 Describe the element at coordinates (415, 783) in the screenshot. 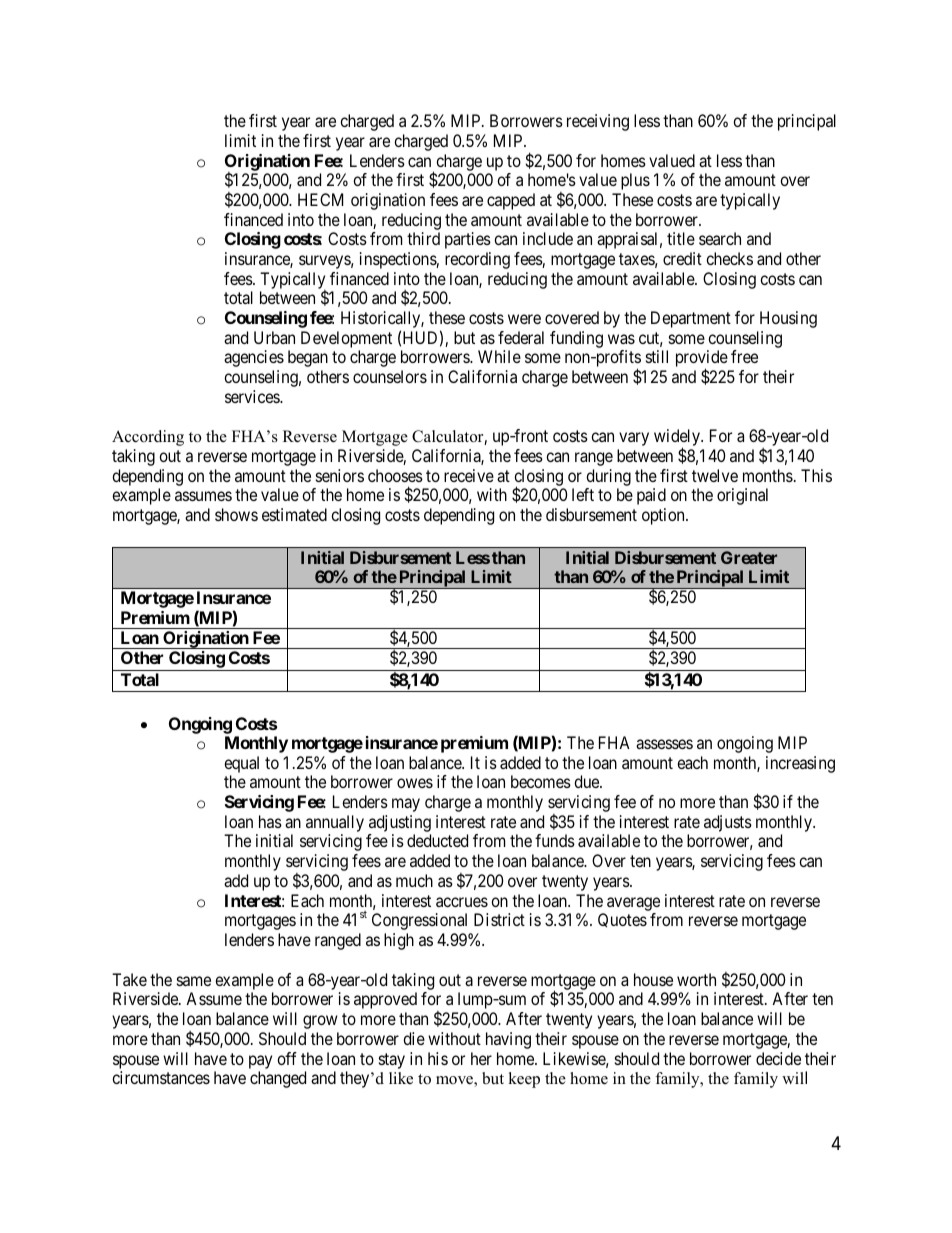

I see `owes` at that location.
